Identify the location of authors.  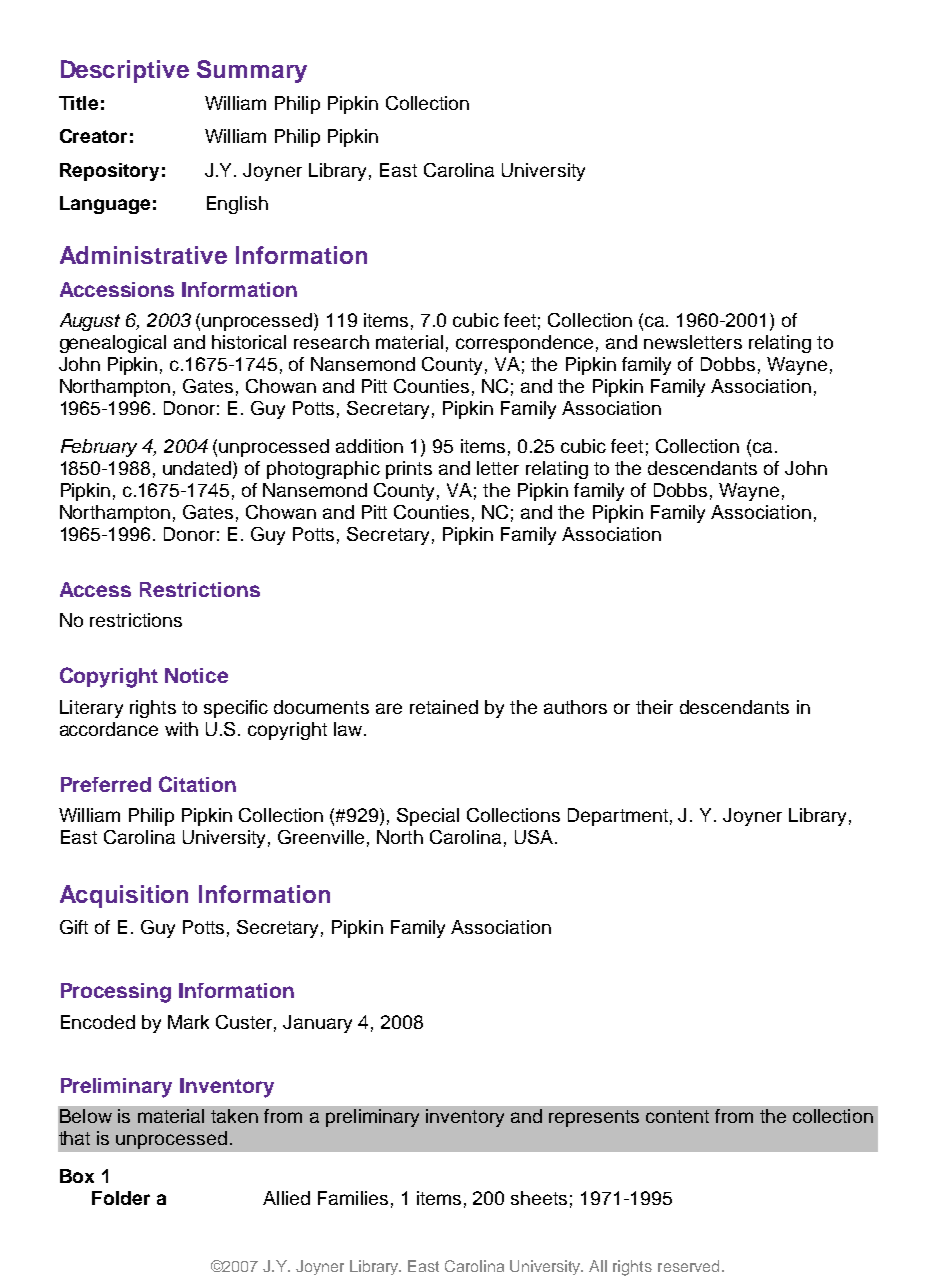
(575, 707).
